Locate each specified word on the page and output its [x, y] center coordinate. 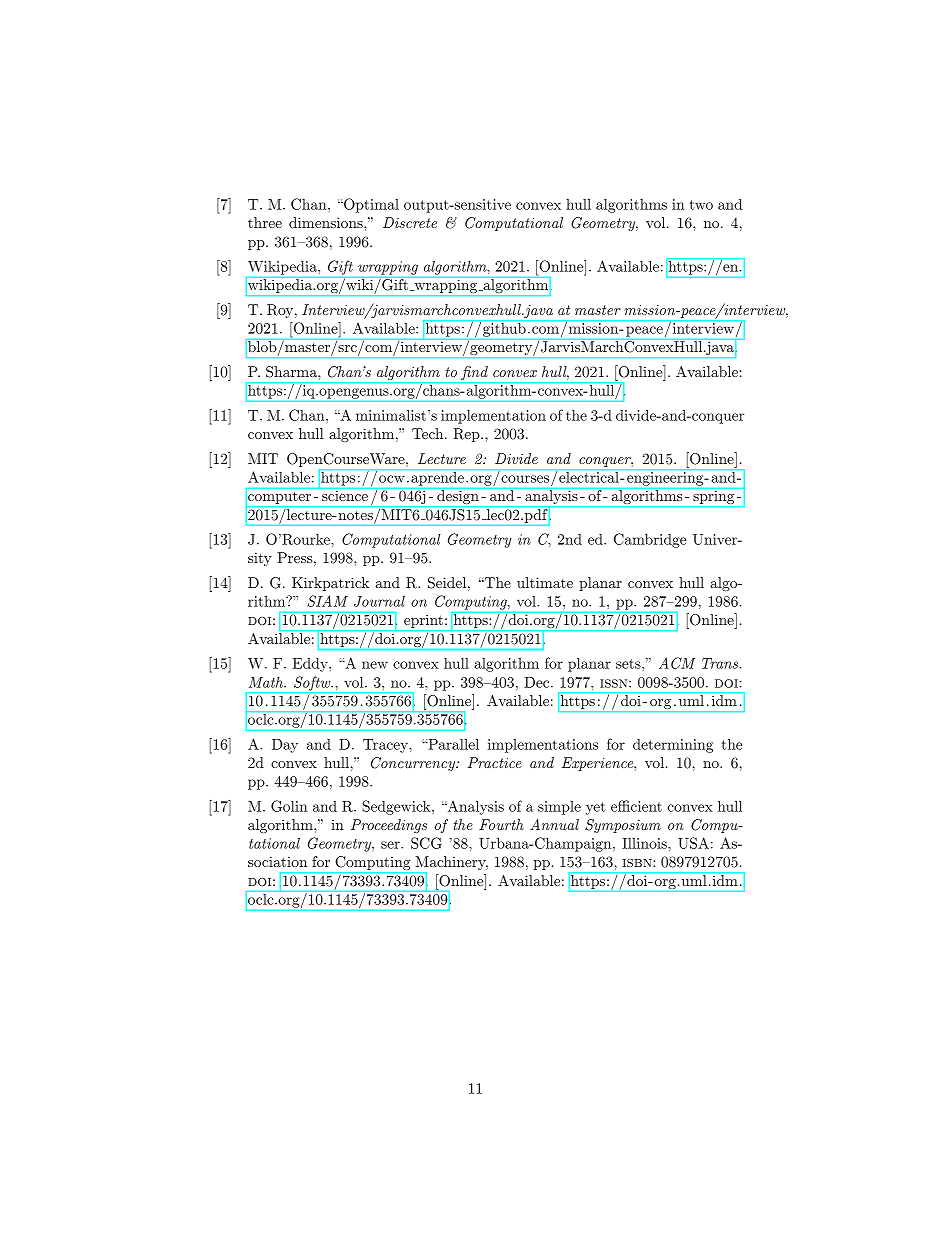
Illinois [645, 843]
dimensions [327, 222]
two [701, 205]
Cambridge [650, 540]
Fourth [501, 824]
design [458, 497]
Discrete [410, 222]
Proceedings [389, 826]
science [345, 496]
